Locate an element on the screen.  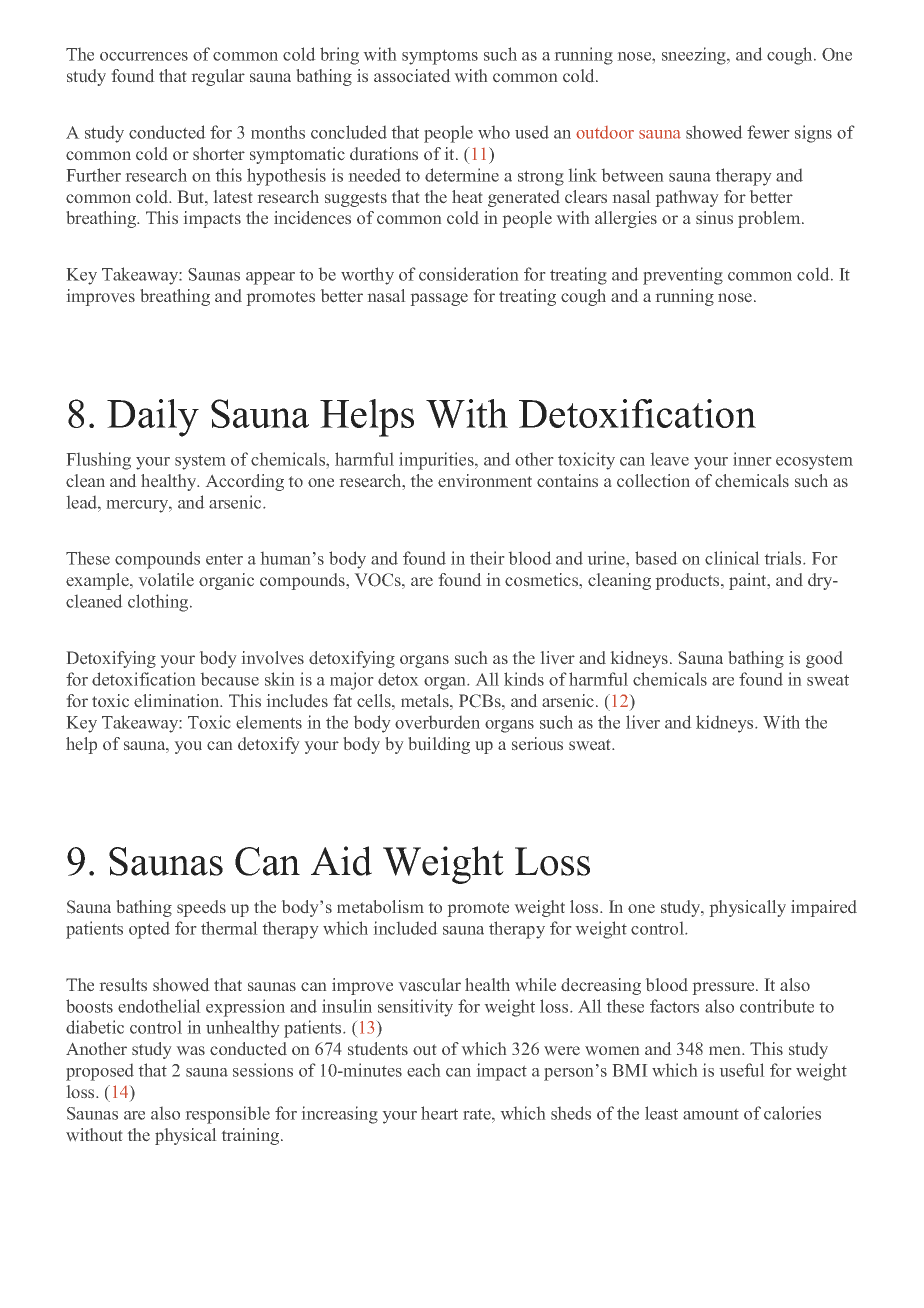
responsible is located at coordinates (228, 1115).
